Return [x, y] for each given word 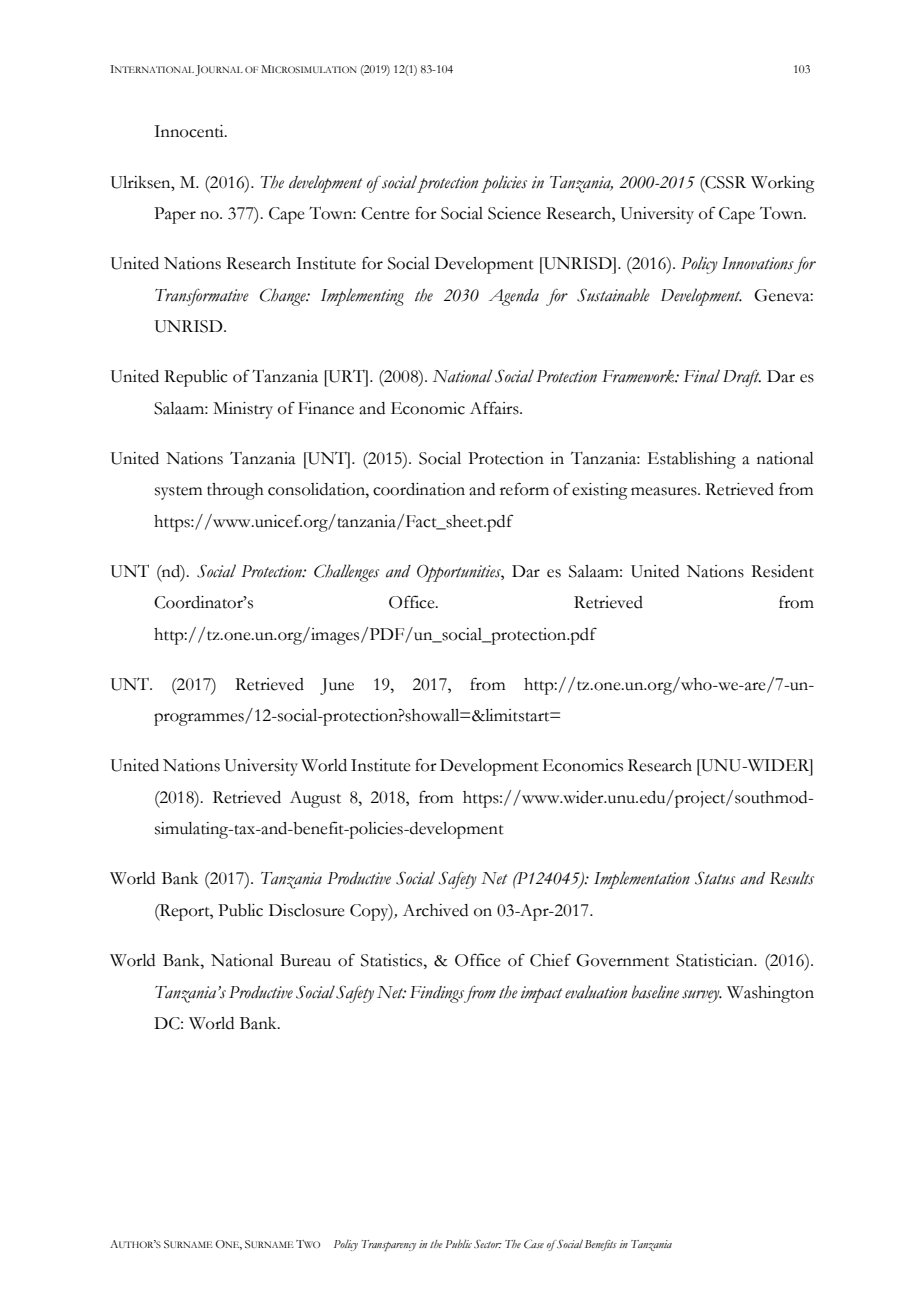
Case [534, 1243]
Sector [488, 1244]
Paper [175, 215]
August [315, 799]
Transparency [388, 1245]
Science [514, 213]
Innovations [758, 263]
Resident [782, 571]
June [337, 686]
